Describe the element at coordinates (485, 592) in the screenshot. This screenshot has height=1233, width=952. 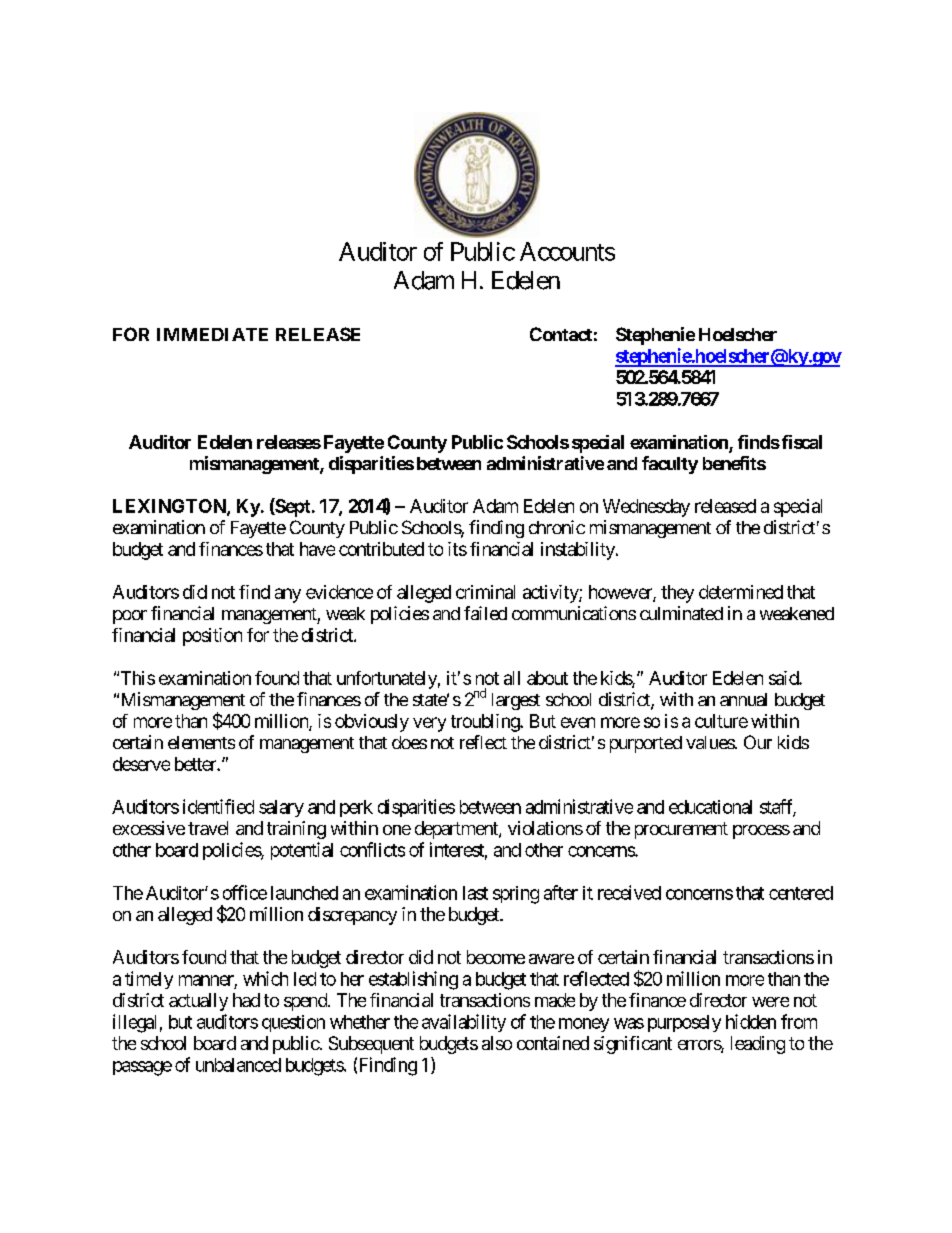
I see `criminal` at that location.
